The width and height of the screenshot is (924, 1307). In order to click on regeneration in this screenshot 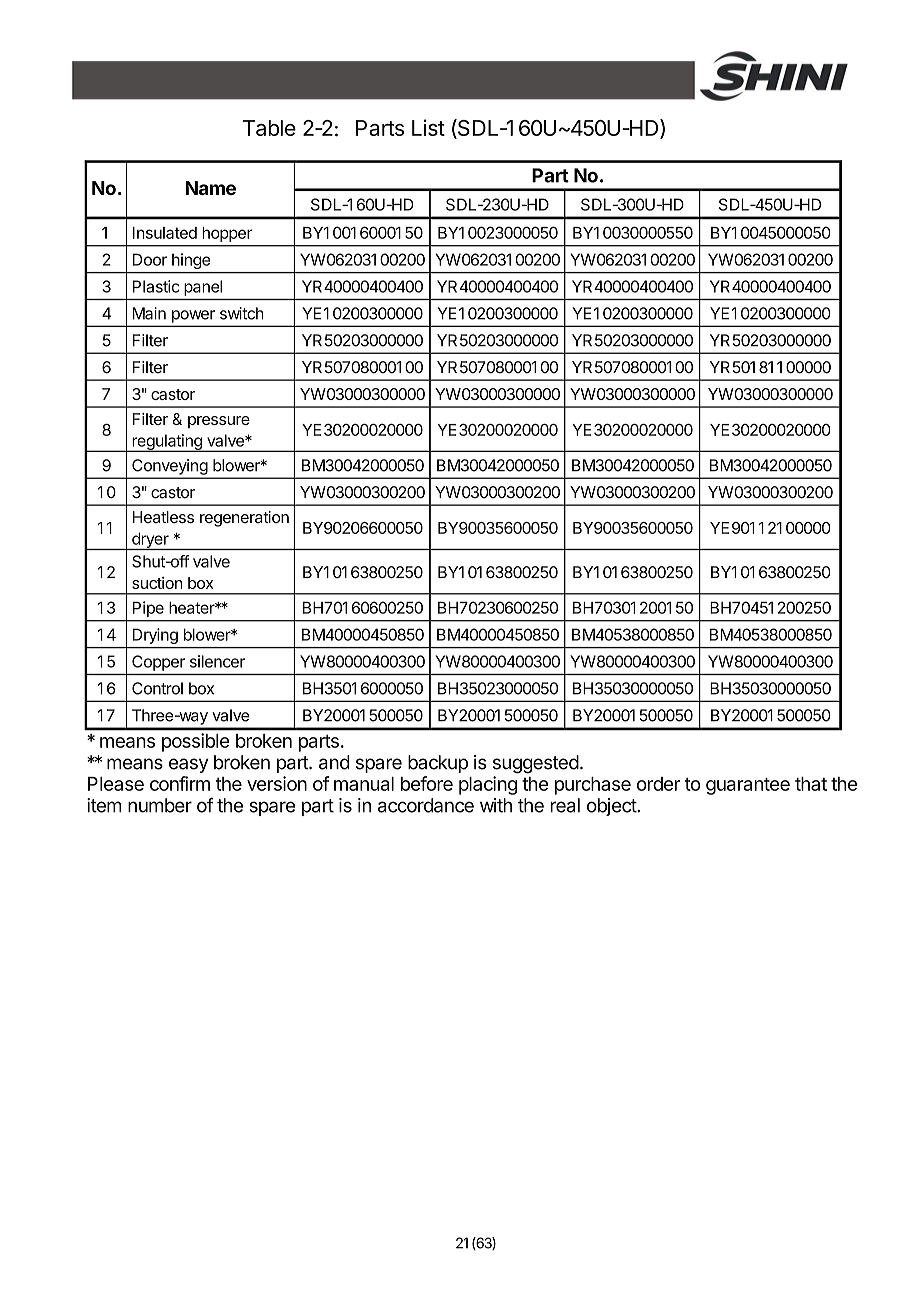, I will do `click(244, 519)`.
